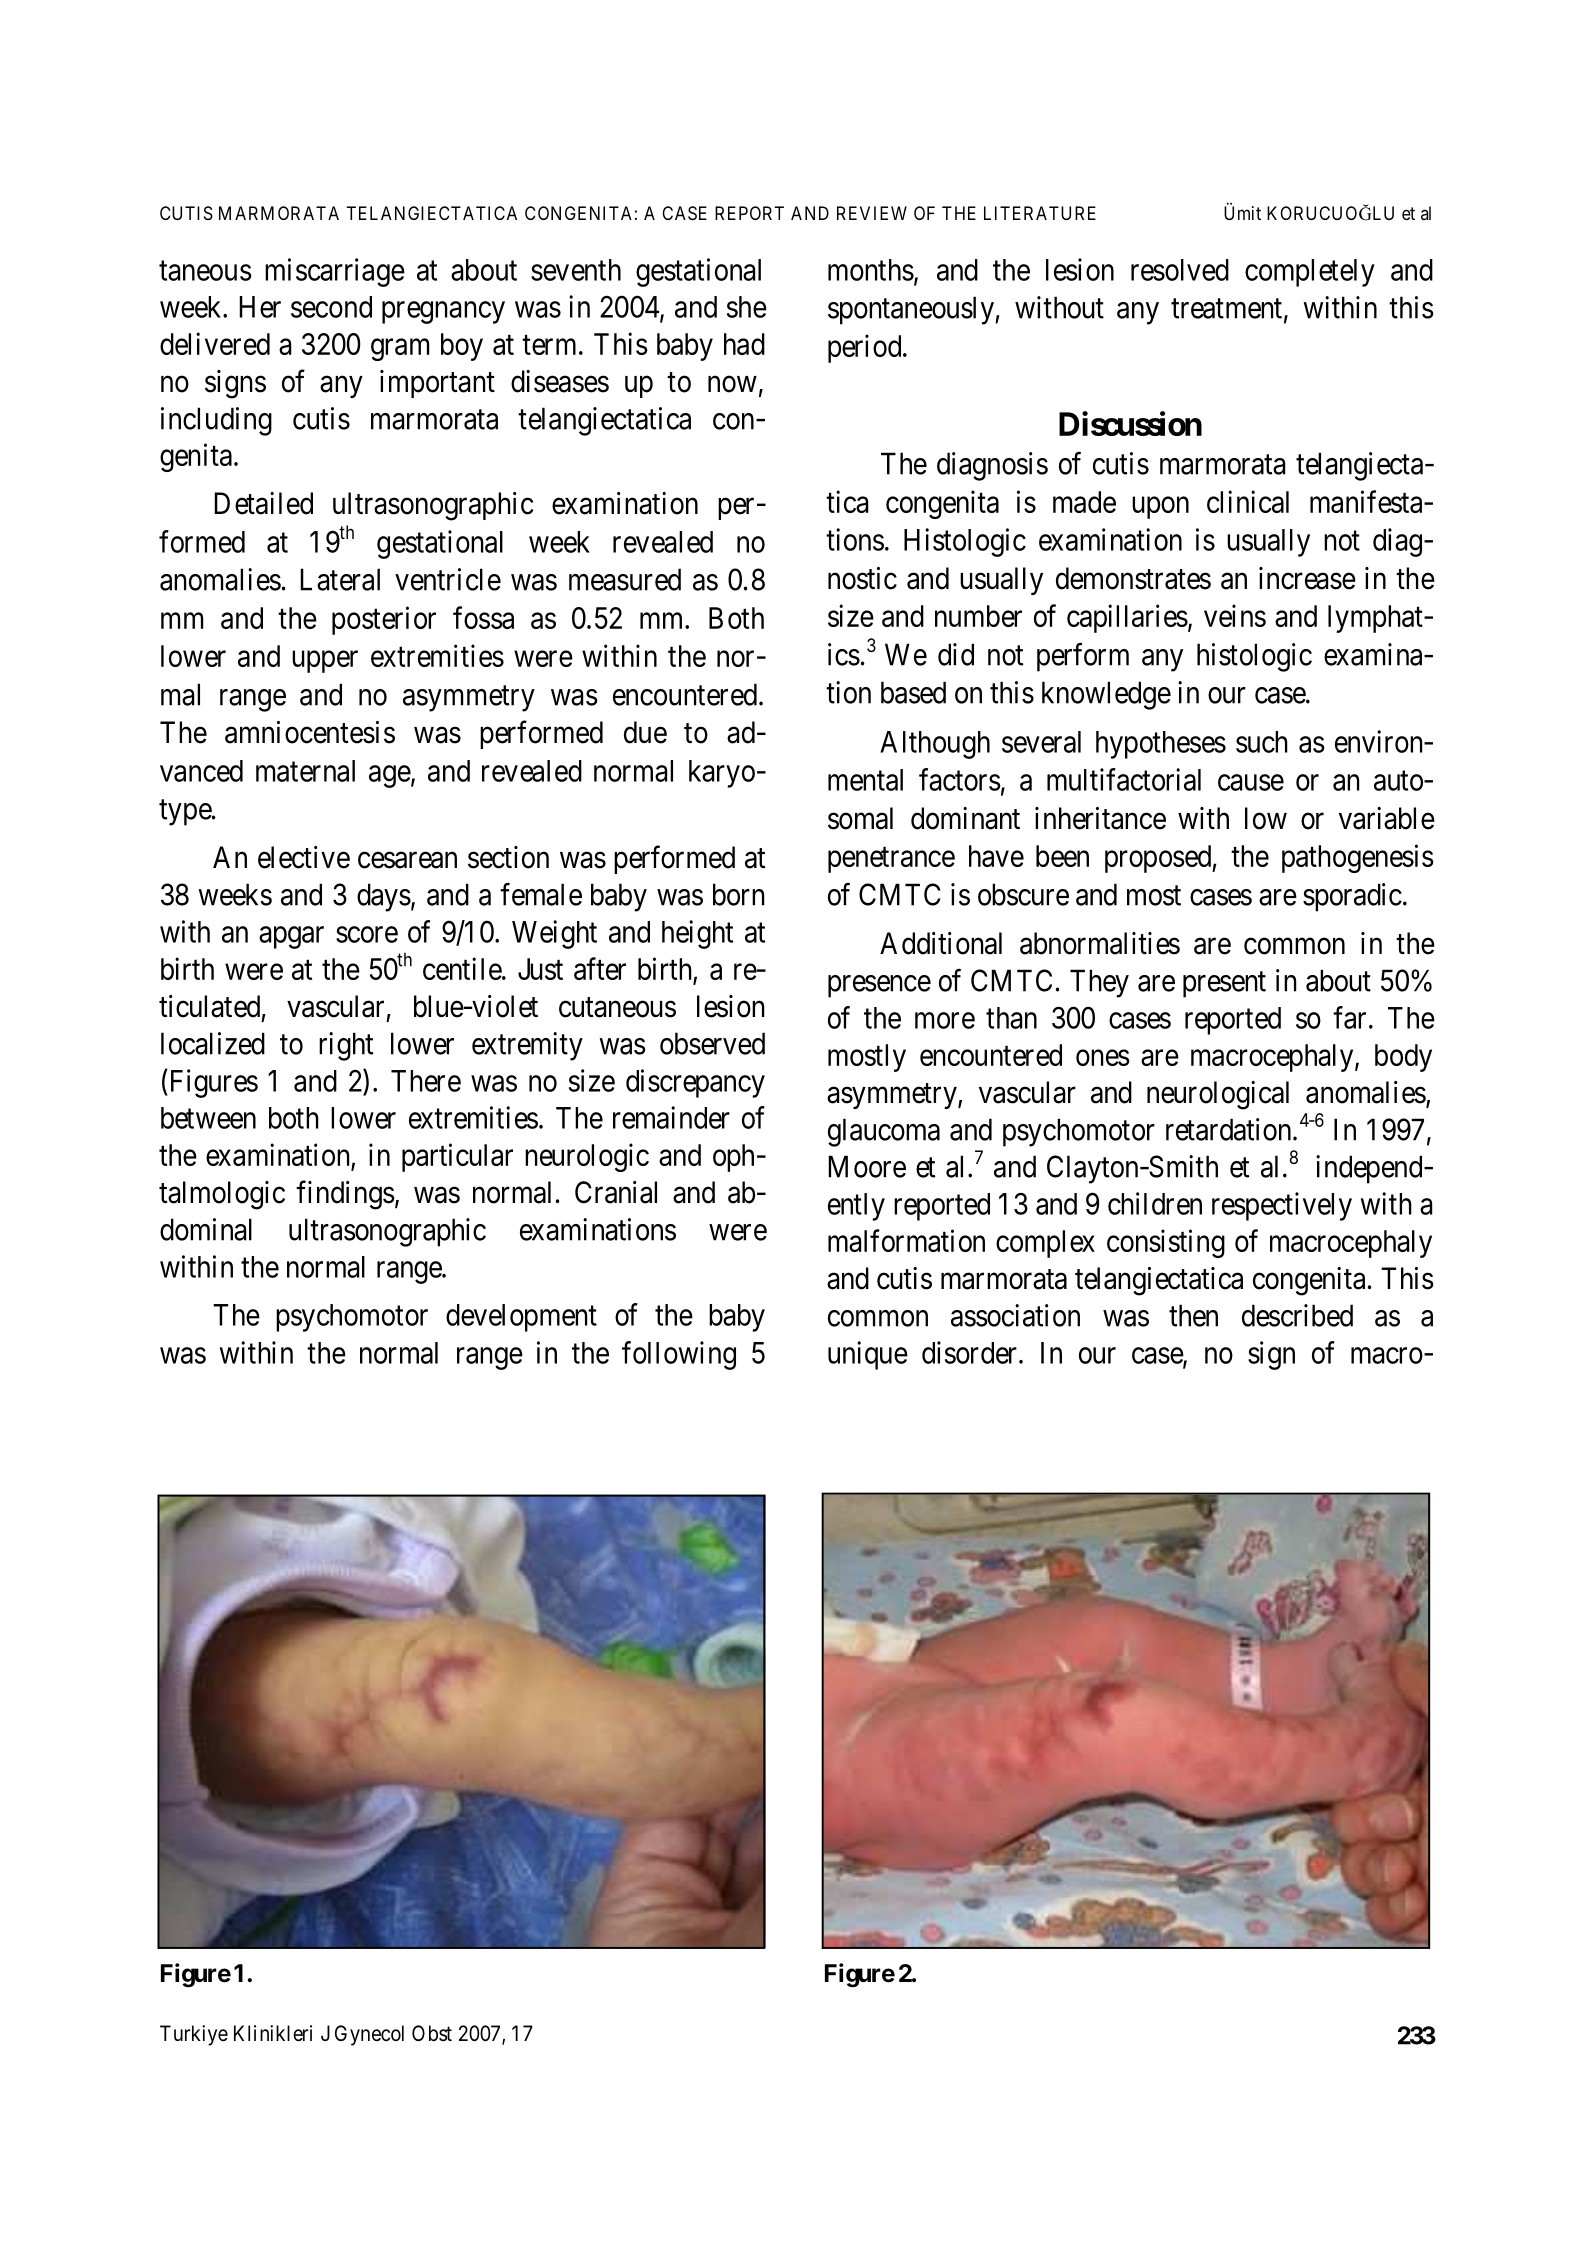 The width and height of the screenshot is (1591, 2251). What do you see at coordinates (335, 272) in the screenshot?
I see `miscarriage` at bounding box center [335, 272].
